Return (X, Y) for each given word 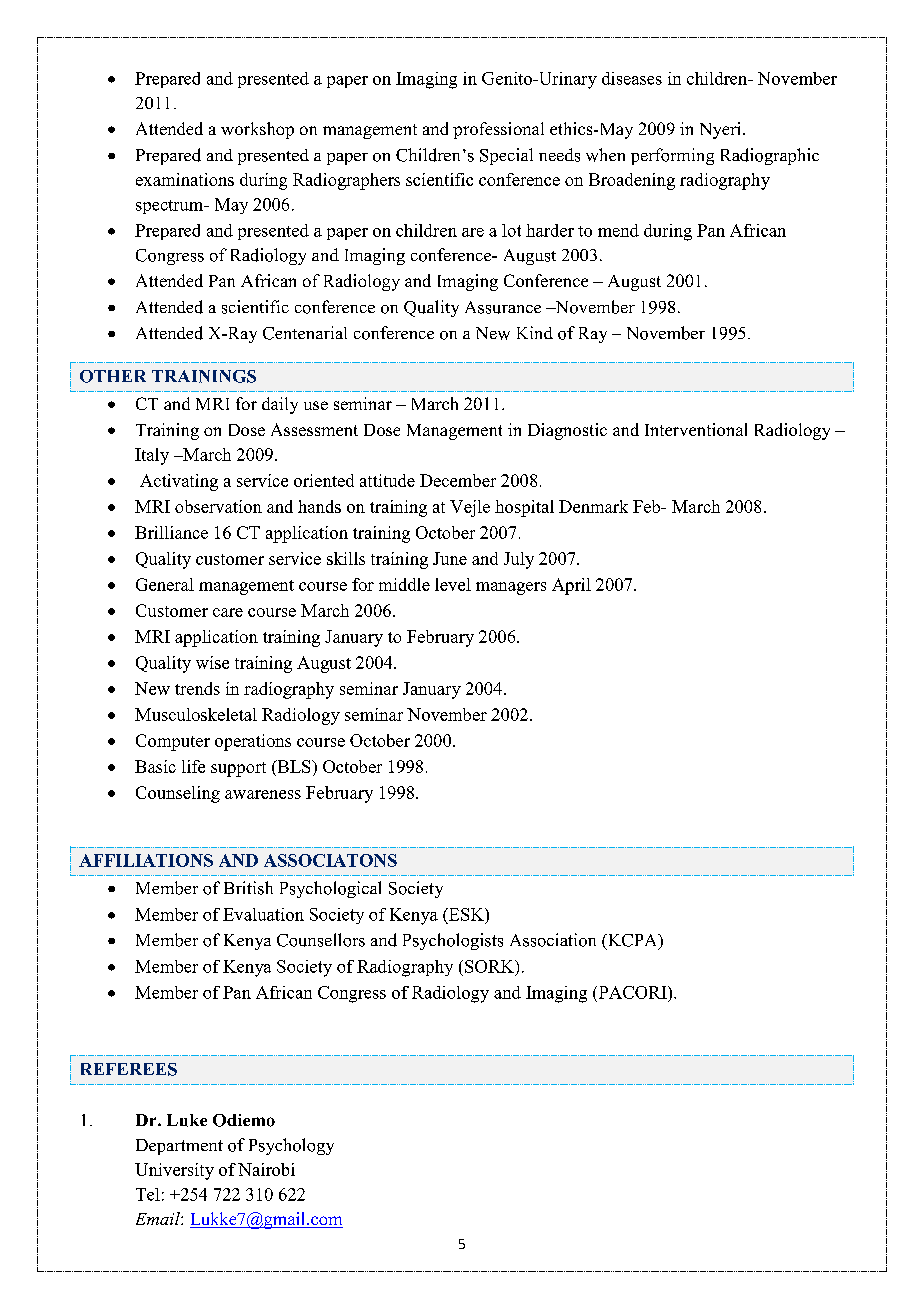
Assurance (503, 307)
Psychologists (453, 941)
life (193, 766)
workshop (257, 130)
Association (553, 940)
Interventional (696, 429)
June (450, 558)
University (174, 1171)
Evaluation (263, 914)
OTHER (113, 376)
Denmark (593, 506)
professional (498, 130)
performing (672, 156)
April (571, 586)
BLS (294, 768)
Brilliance (171, 532)
